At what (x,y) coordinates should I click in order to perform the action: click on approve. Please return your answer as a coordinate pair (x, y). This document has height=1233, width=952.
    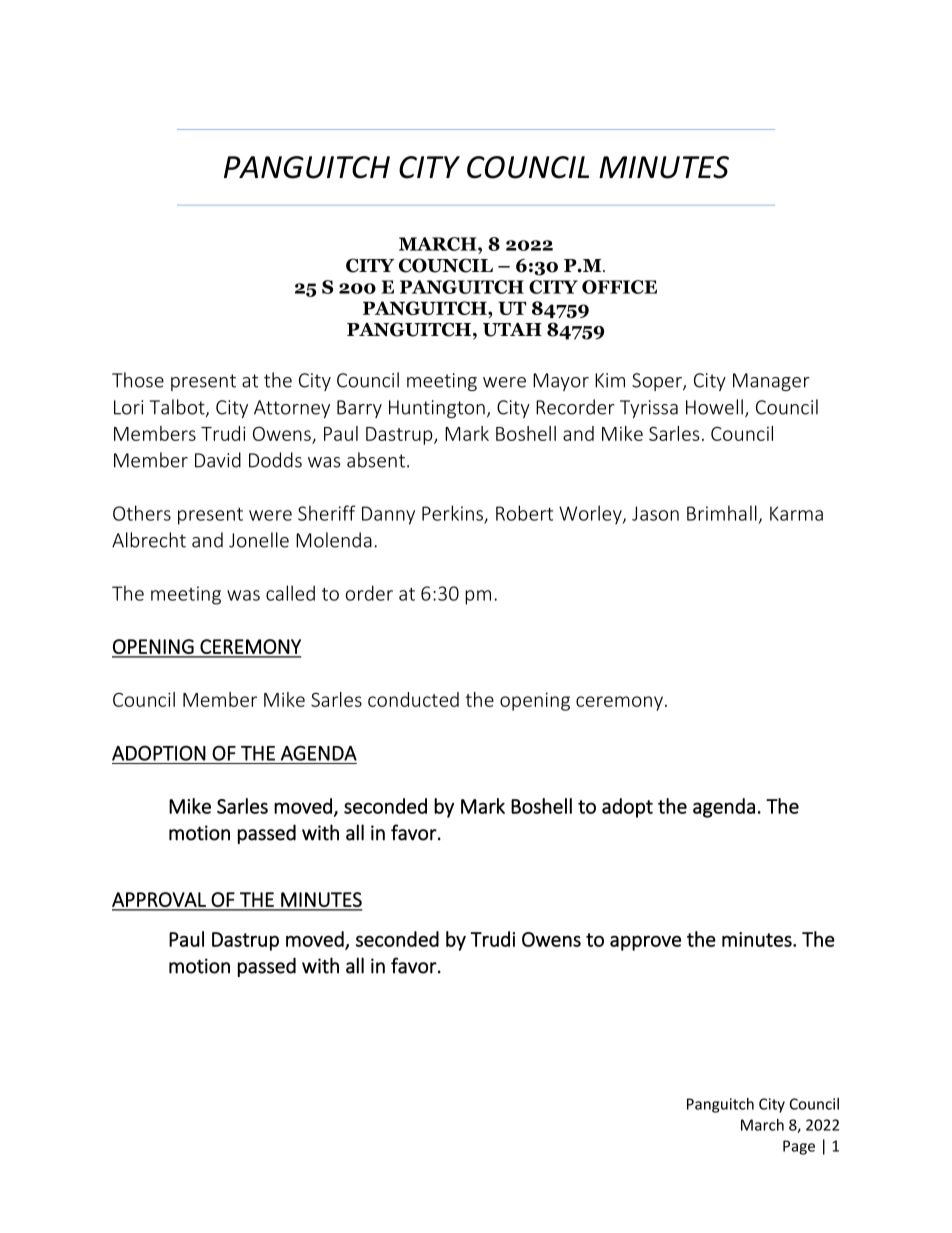
    Looking at the image, I should click on (645, 943).
